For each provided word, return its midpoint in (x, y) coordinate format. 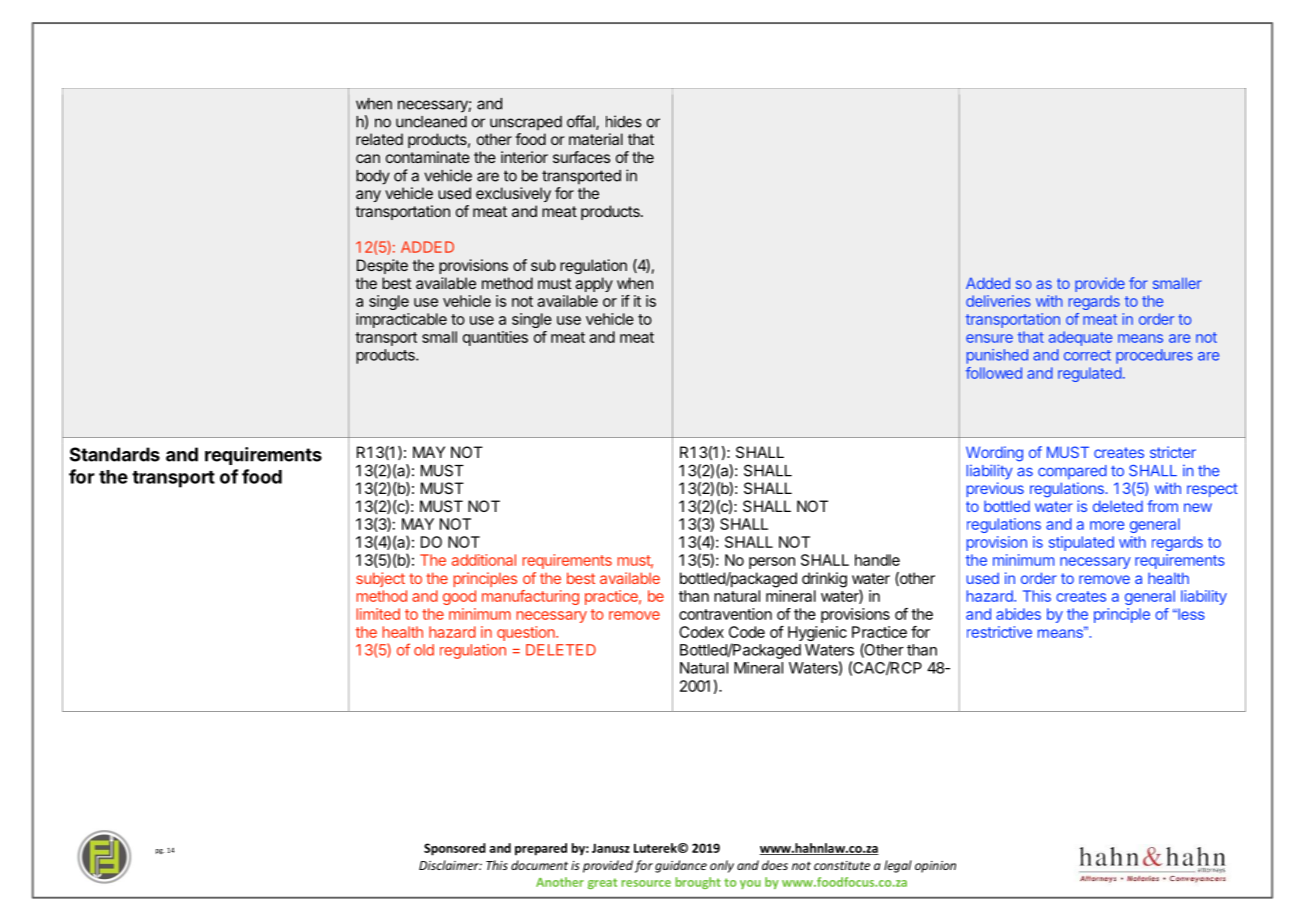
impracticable (401, 320)
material (596, 139)
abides (1018, 614)
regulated (1090, 374)
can (368, 158)
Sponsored (455, 849)
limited (378, 614)
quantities (495, 338)
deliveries (998, 301)
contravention (725, 614)
